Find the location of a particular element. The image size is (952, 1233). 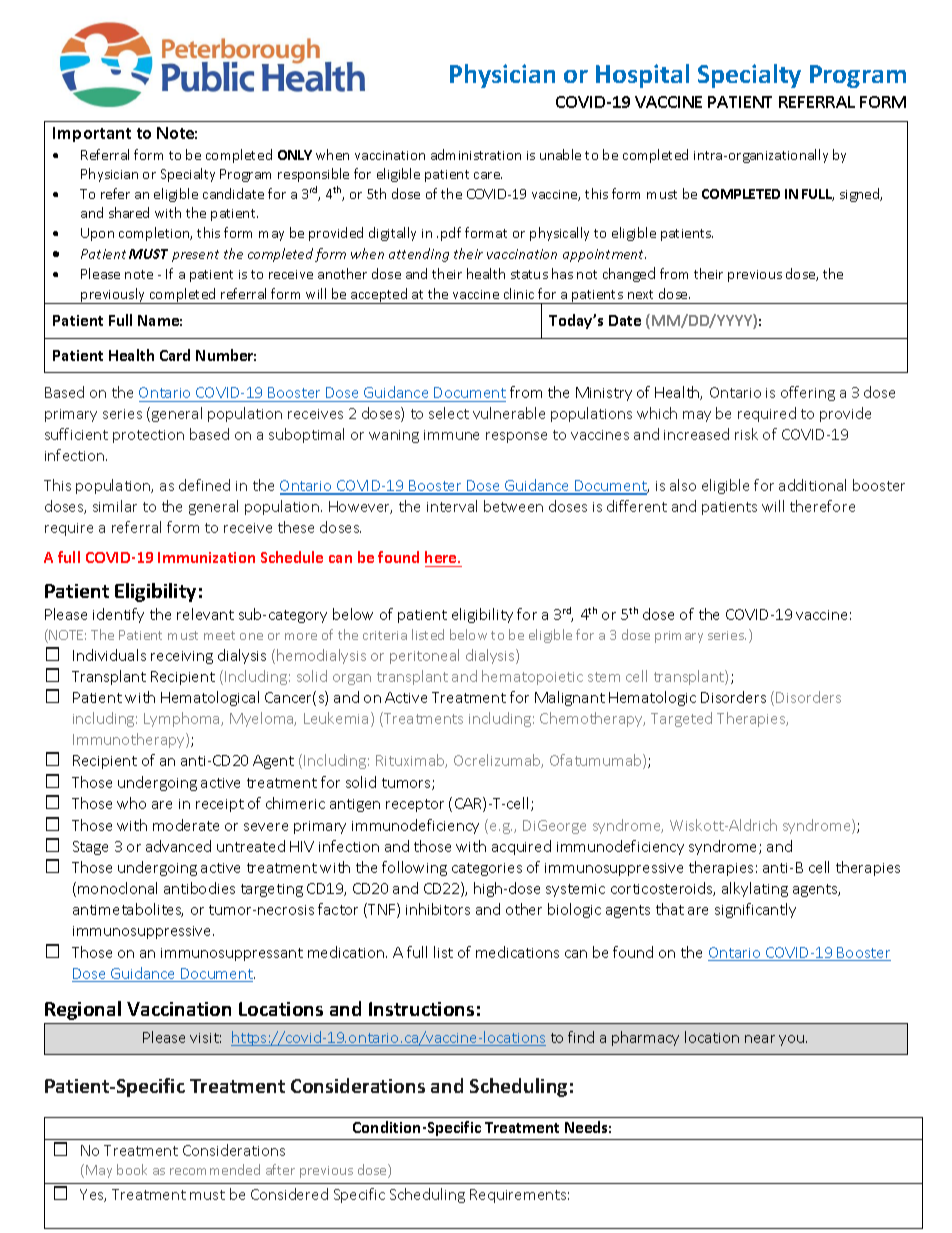

administration is located at coordinates (476, 154).
